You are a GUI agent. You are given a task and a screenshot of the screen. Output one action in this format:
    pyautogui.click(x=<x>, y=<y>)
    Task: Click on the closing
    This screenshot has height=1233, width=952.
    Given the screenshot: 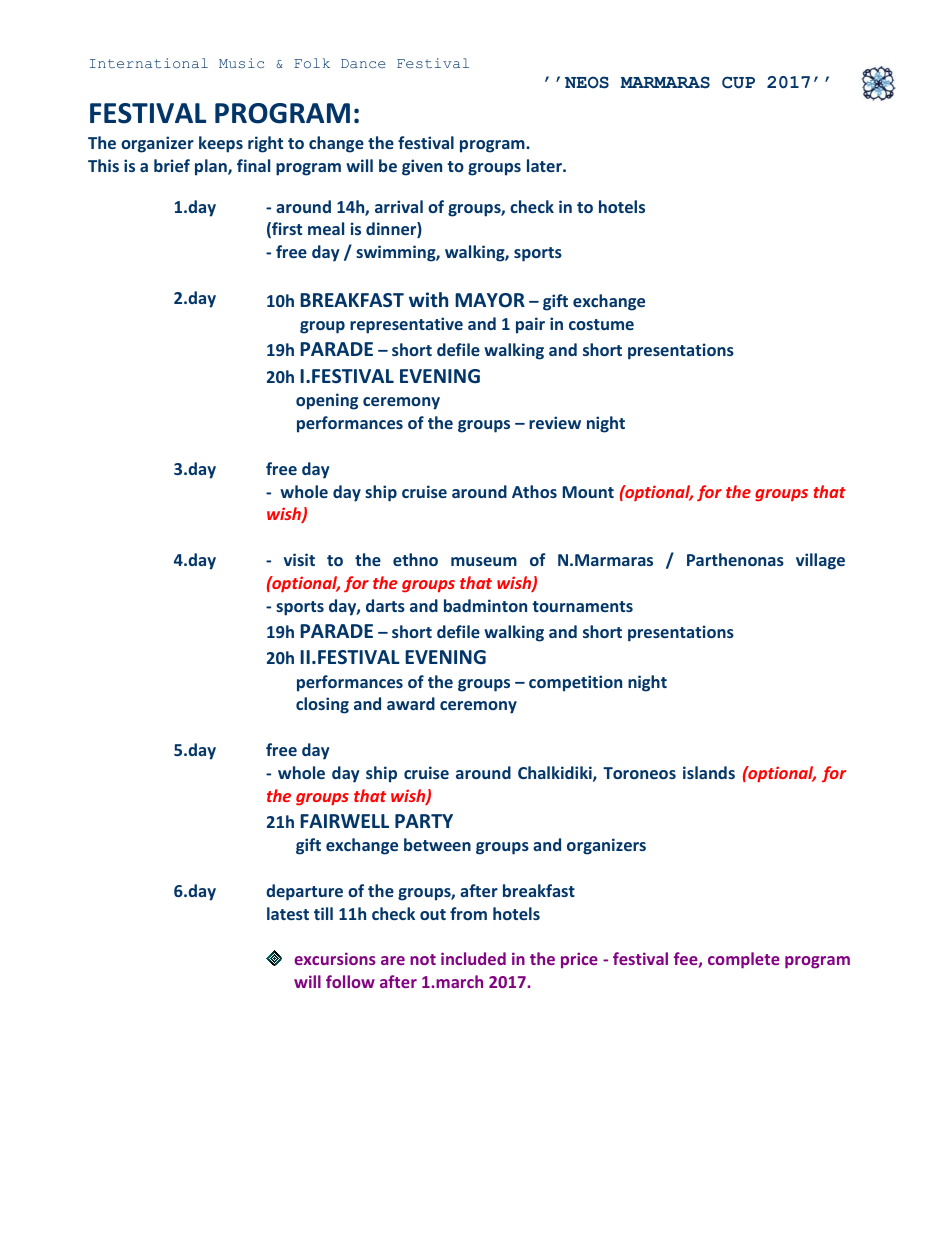 What is the action you would take?
    pyautogui.click(x=322, y=705)
